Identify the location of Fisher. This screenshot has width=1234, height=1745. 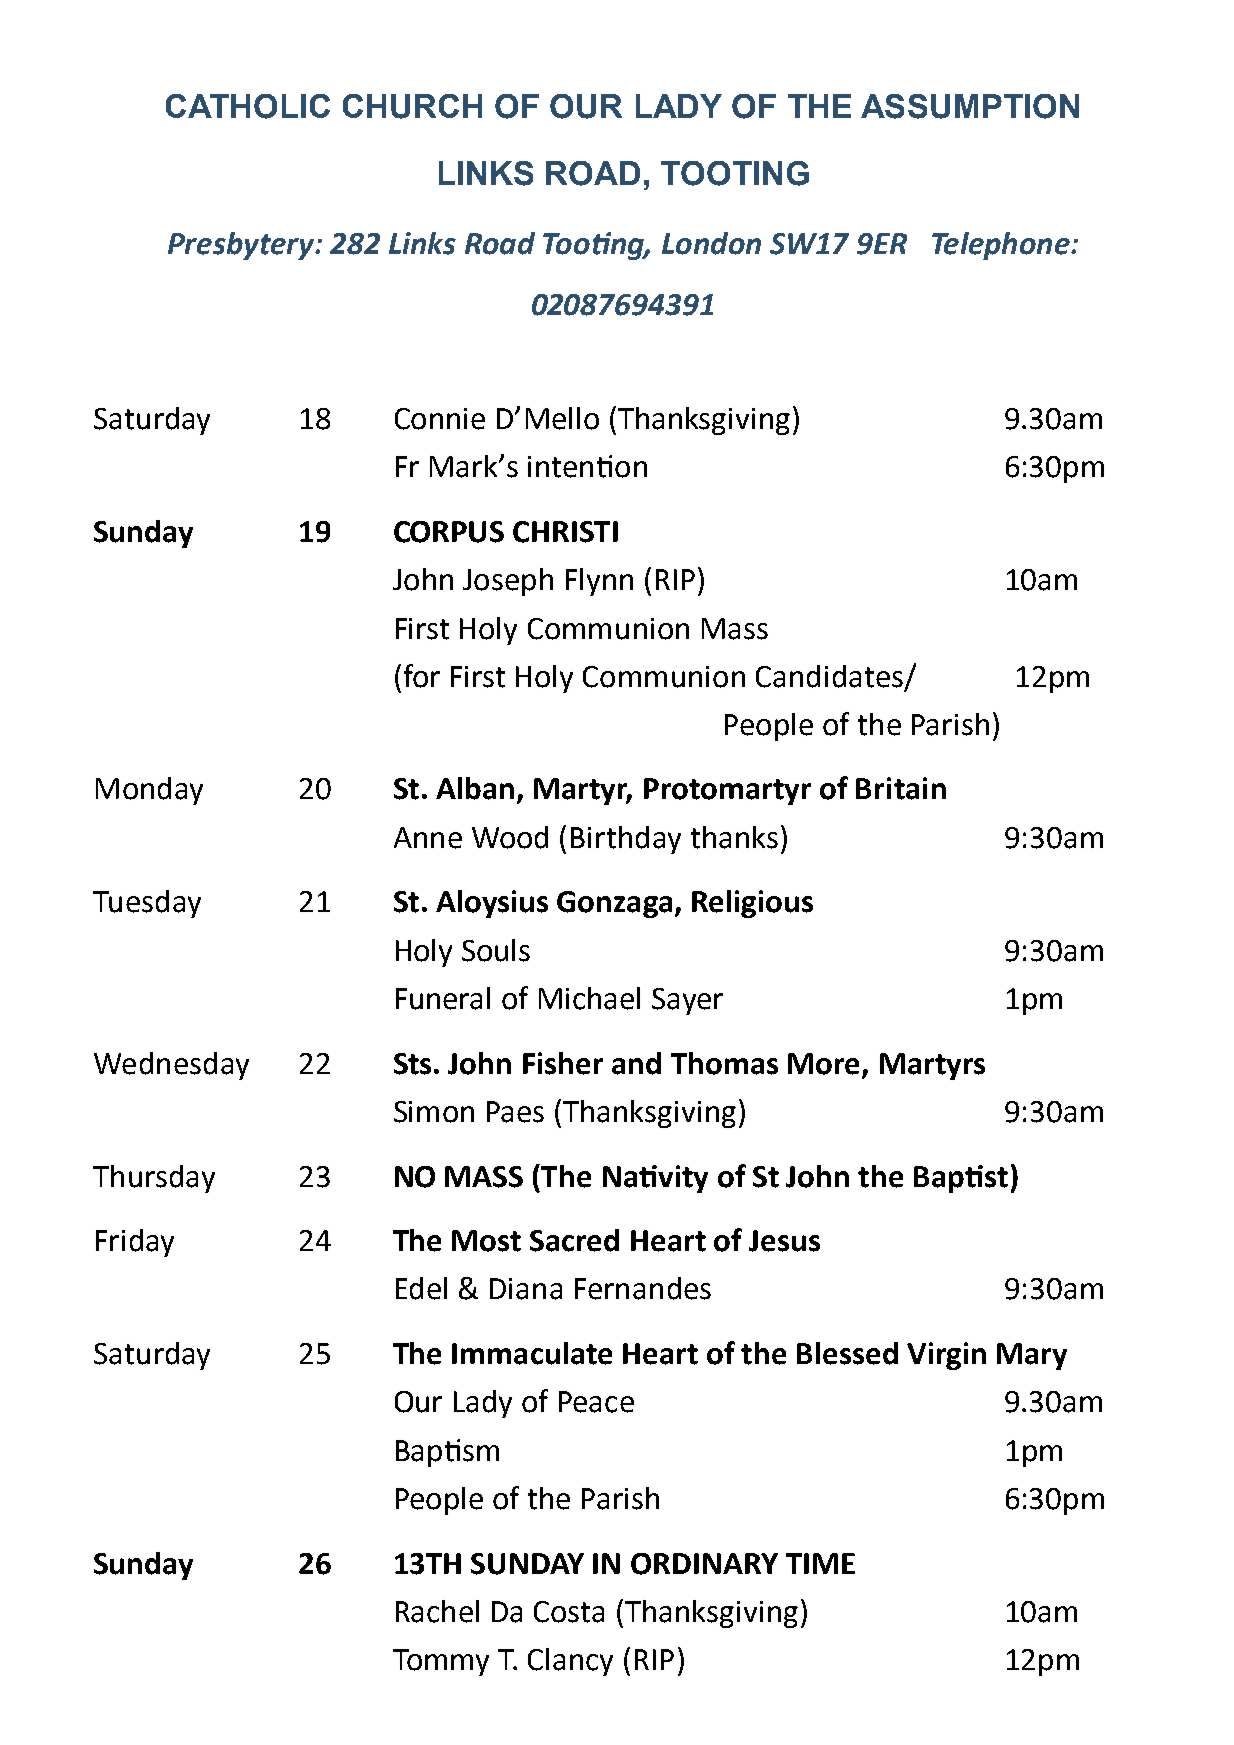
(563, 1063).
